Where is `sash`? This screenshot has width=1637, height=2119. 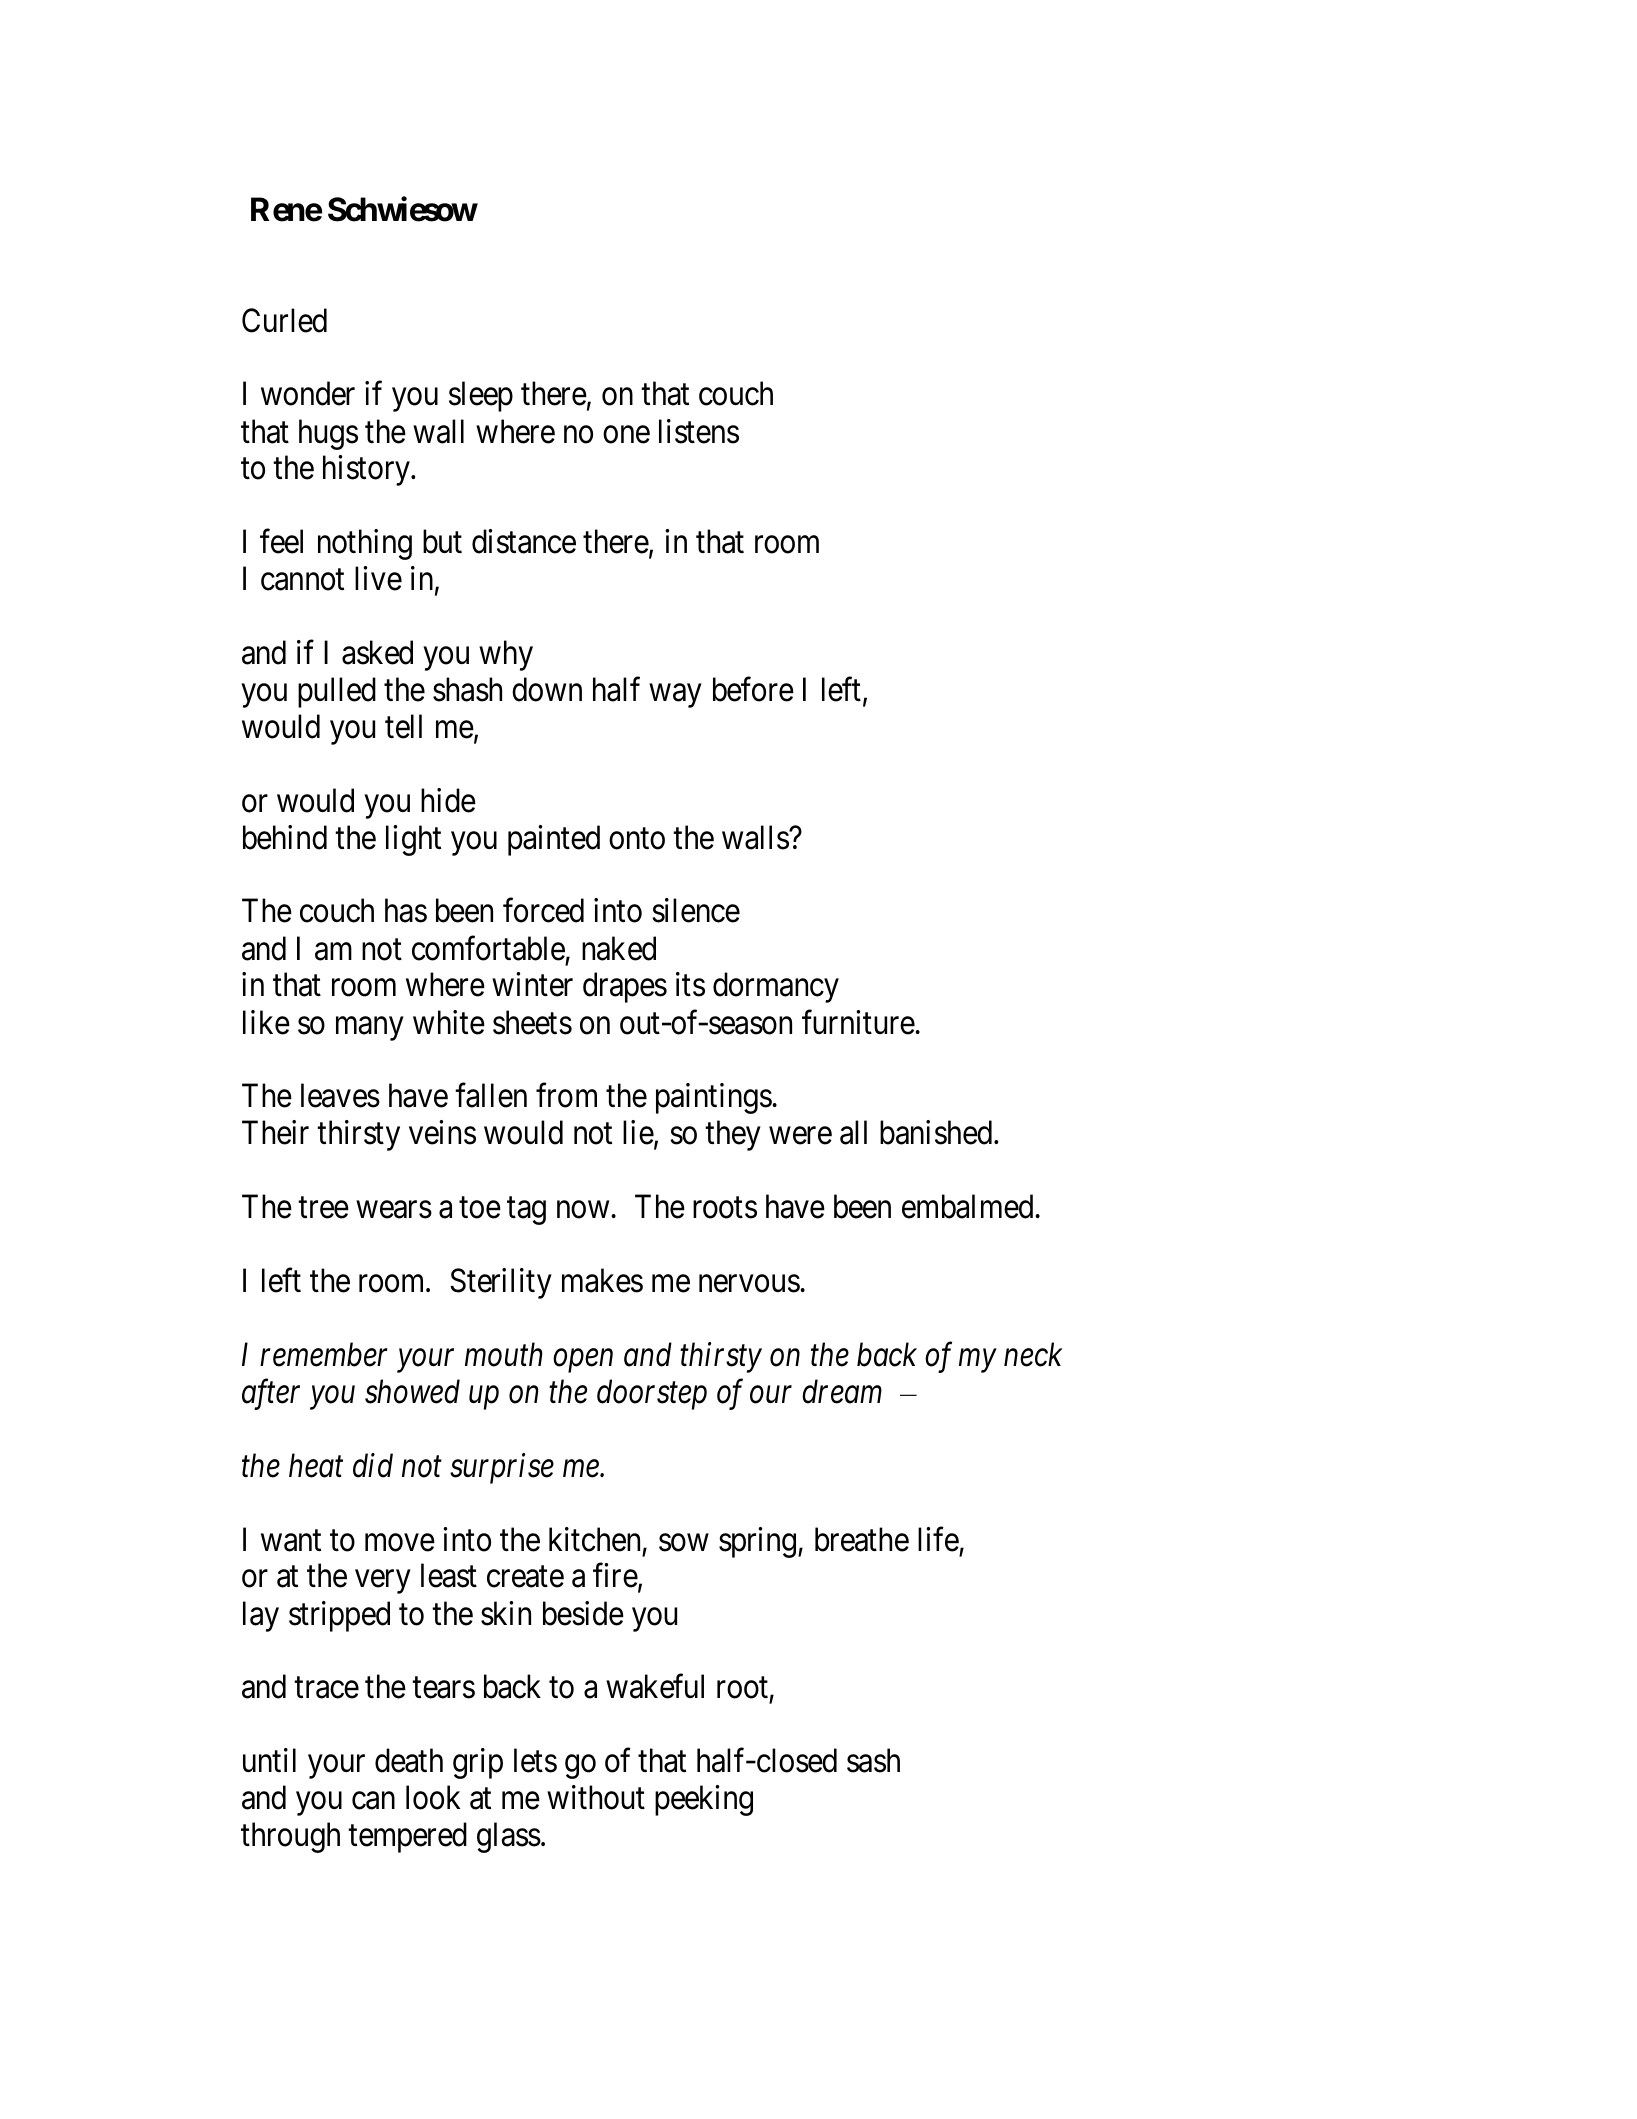
sash is located at coordinates (873, 1760).
